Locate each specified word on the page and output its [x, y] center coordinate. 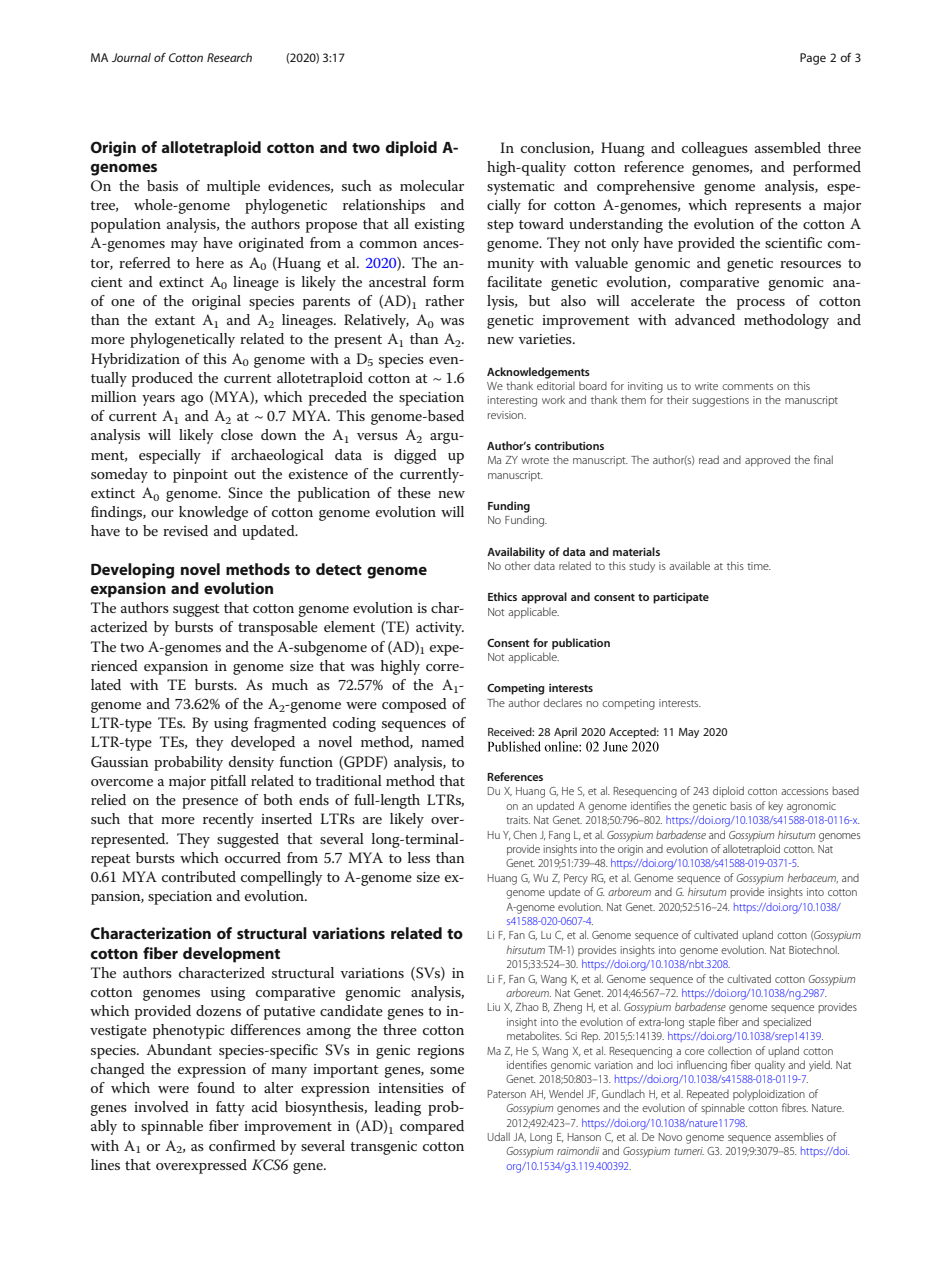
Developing [132, 571]
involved [161, 1106]
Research [229, 57]
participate [681, 598]
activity [440, 629]
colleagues [715, 149]
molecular [432, 185]
